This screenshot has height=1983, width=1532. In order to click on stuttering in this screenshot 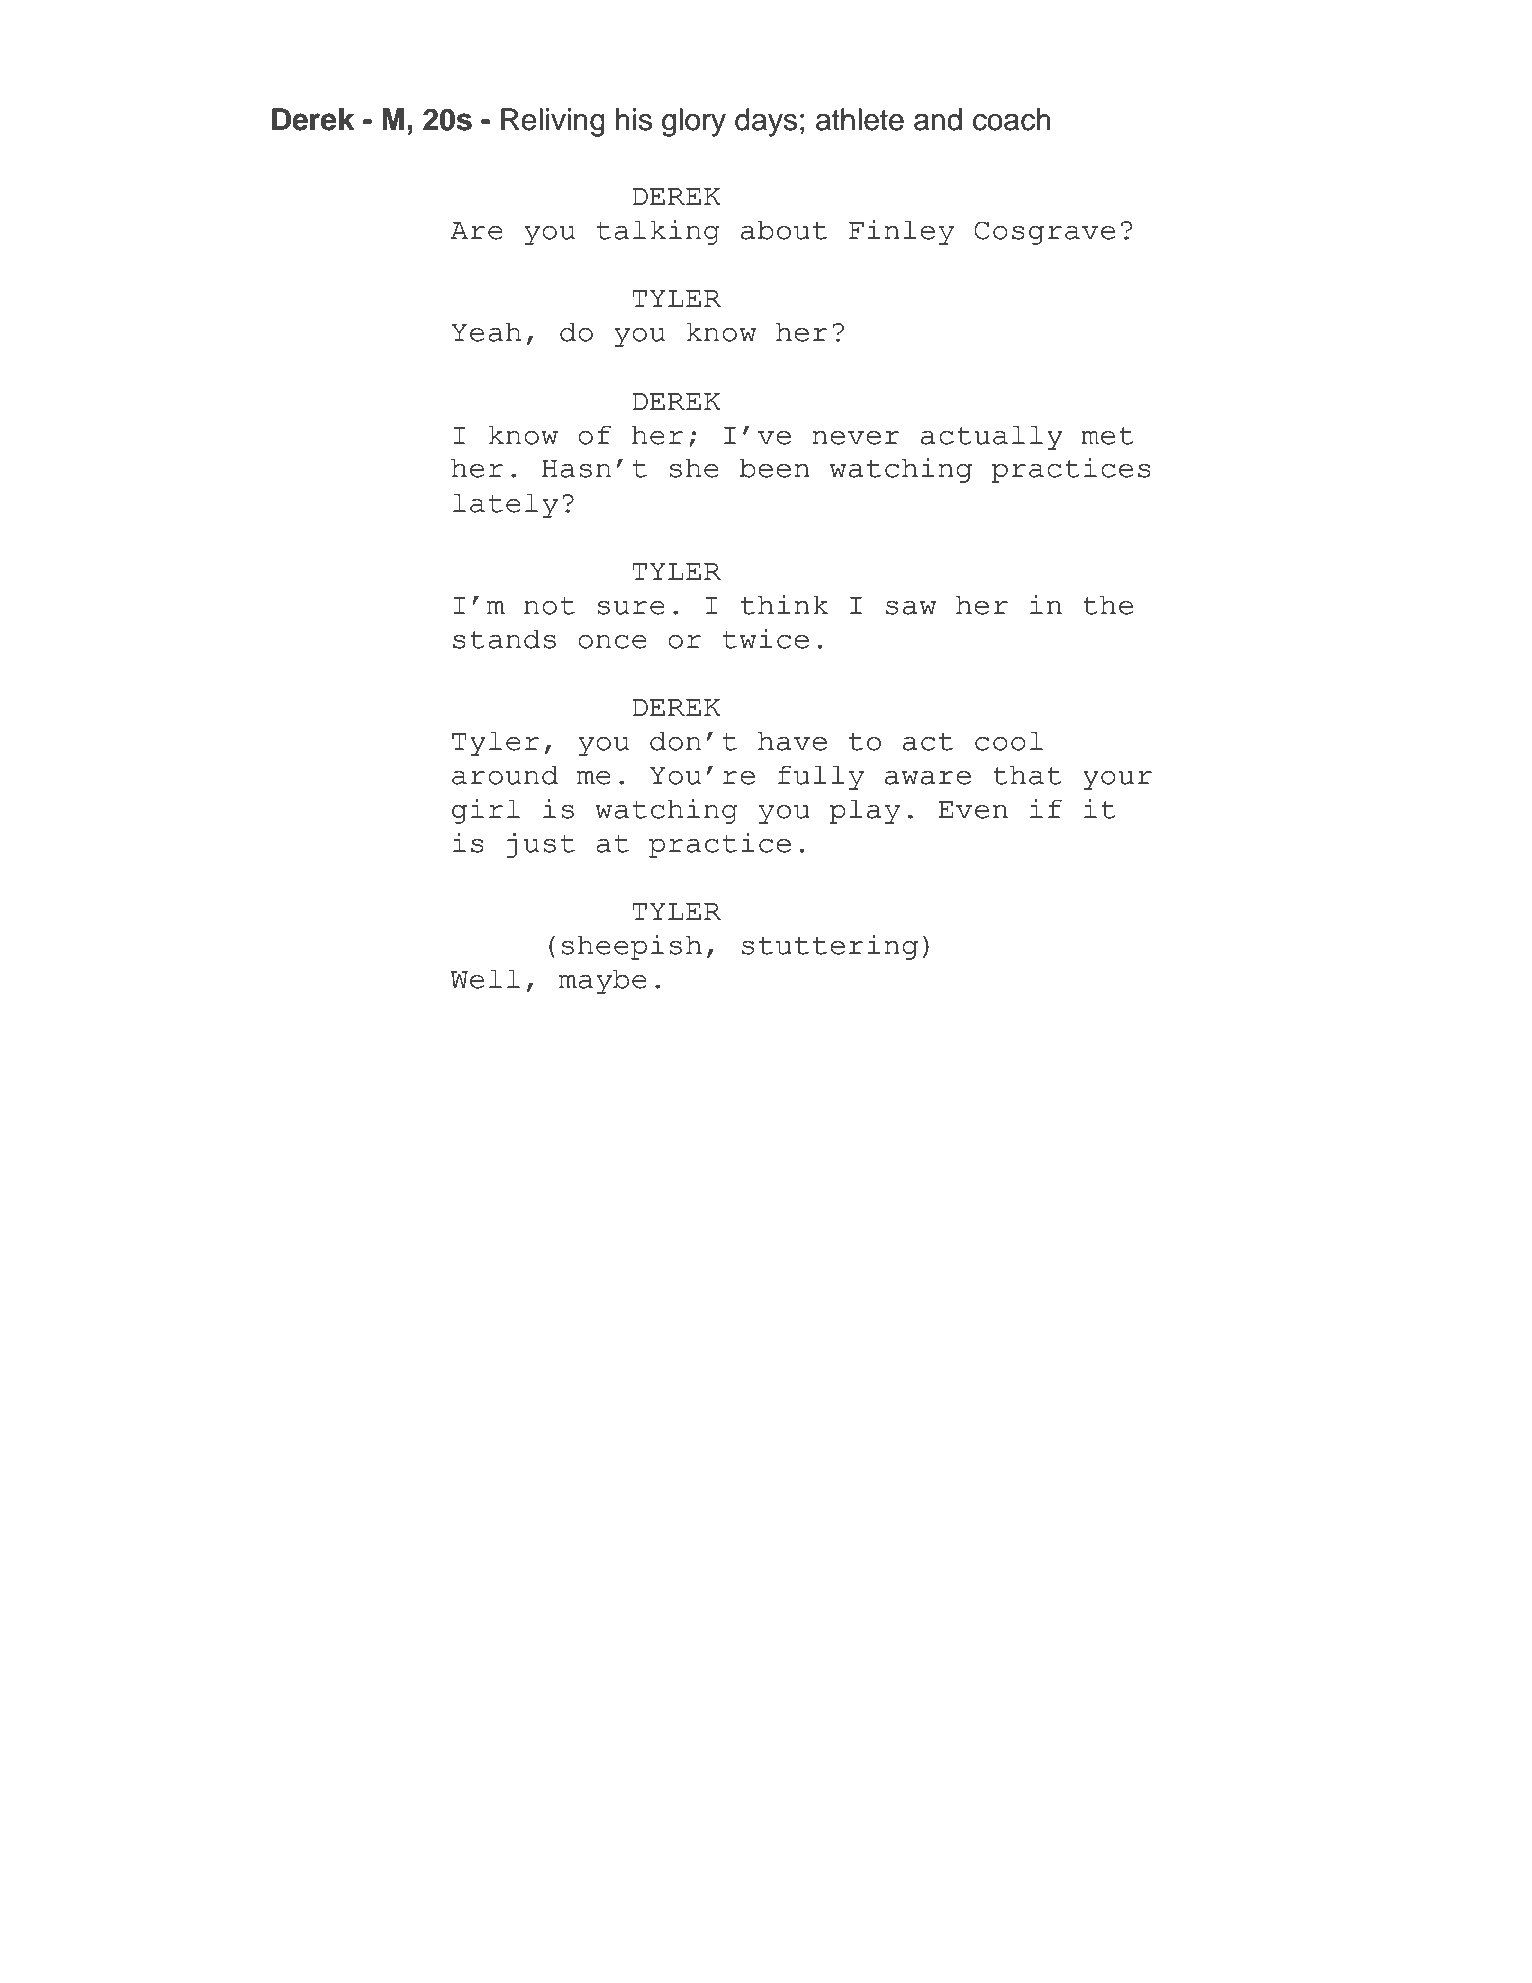, I will do `click(830, 947)`.
